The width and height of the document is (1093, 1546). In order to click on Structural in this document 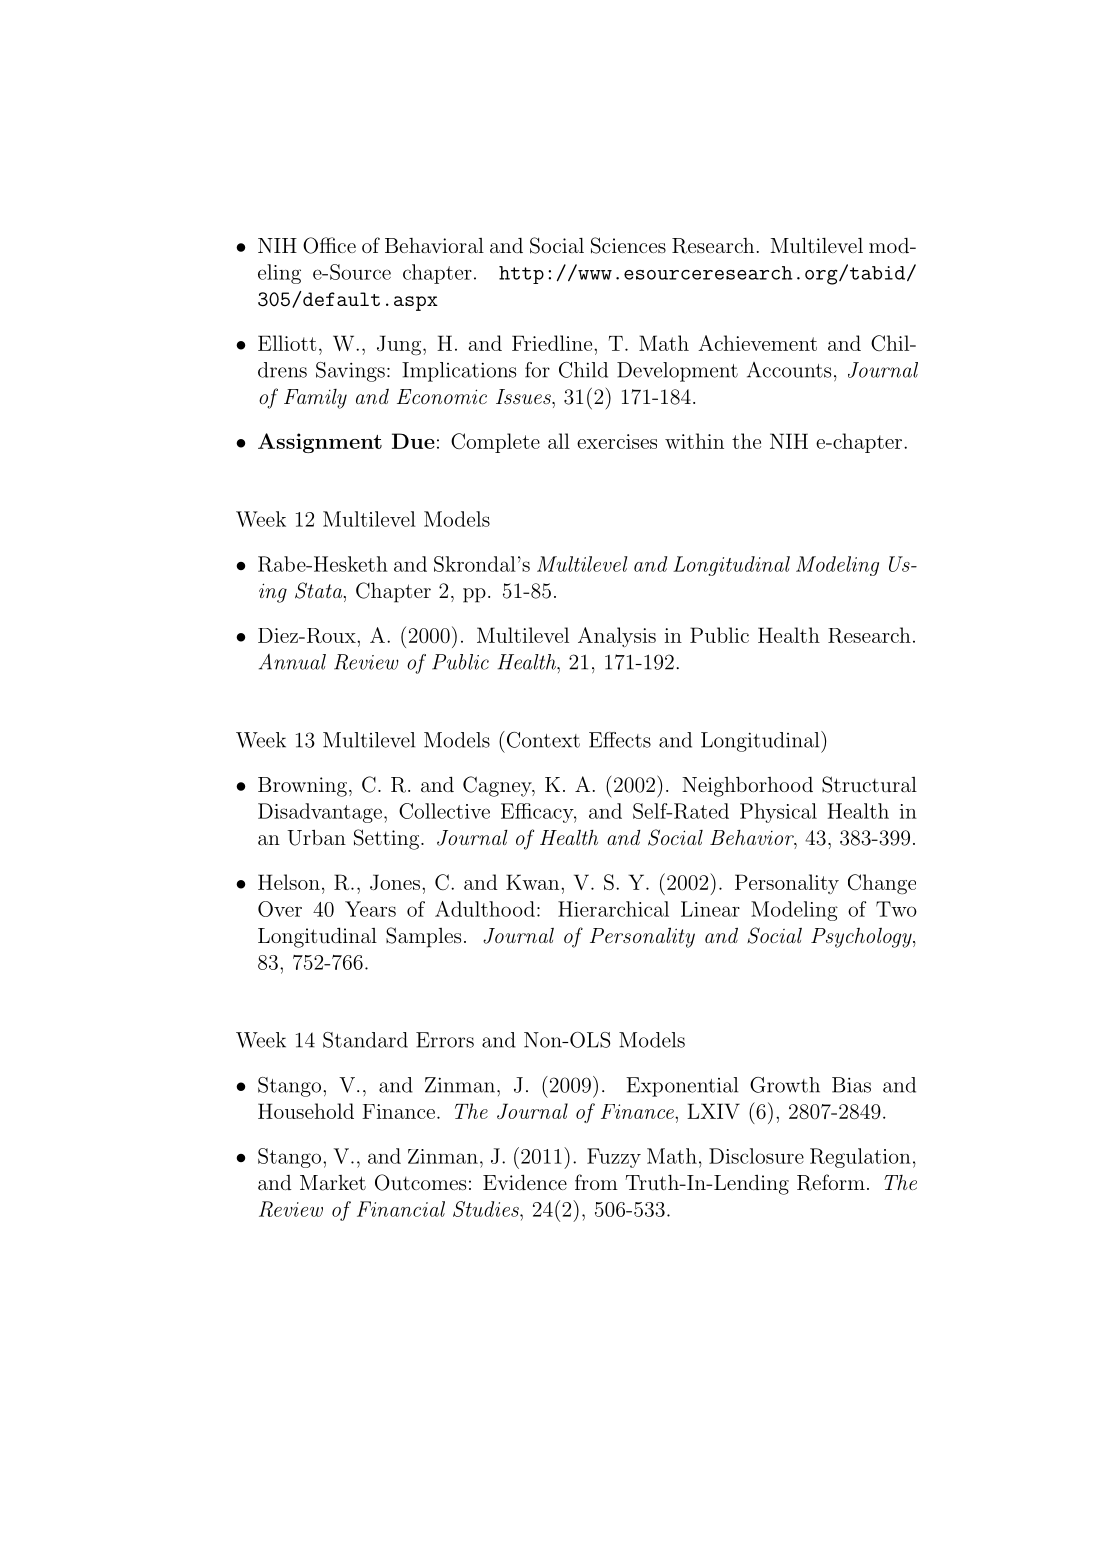, I will do `click(869, 784)`.
